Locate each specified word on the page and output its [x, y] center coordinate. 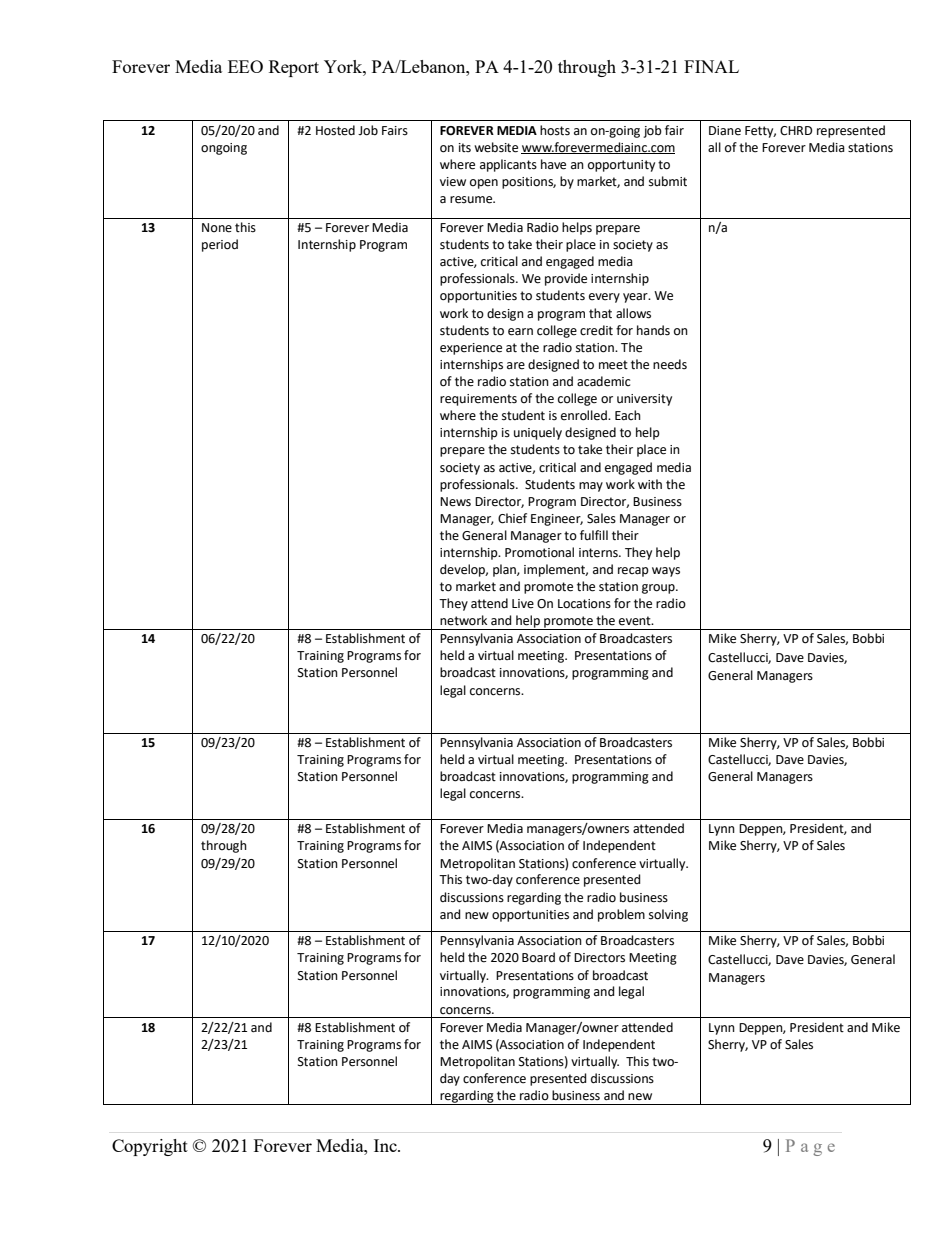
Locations [584, 604]
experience [471, 349]
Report [294, 68]
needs [670, 364]
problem [621, 915]
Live [523, 604]
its [465, 148]
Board [538, 957]
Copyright [150, 1147]
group [659, 589]
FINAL [711, 66]
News [455, 502]
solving [668, 915]
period [220, 245]
